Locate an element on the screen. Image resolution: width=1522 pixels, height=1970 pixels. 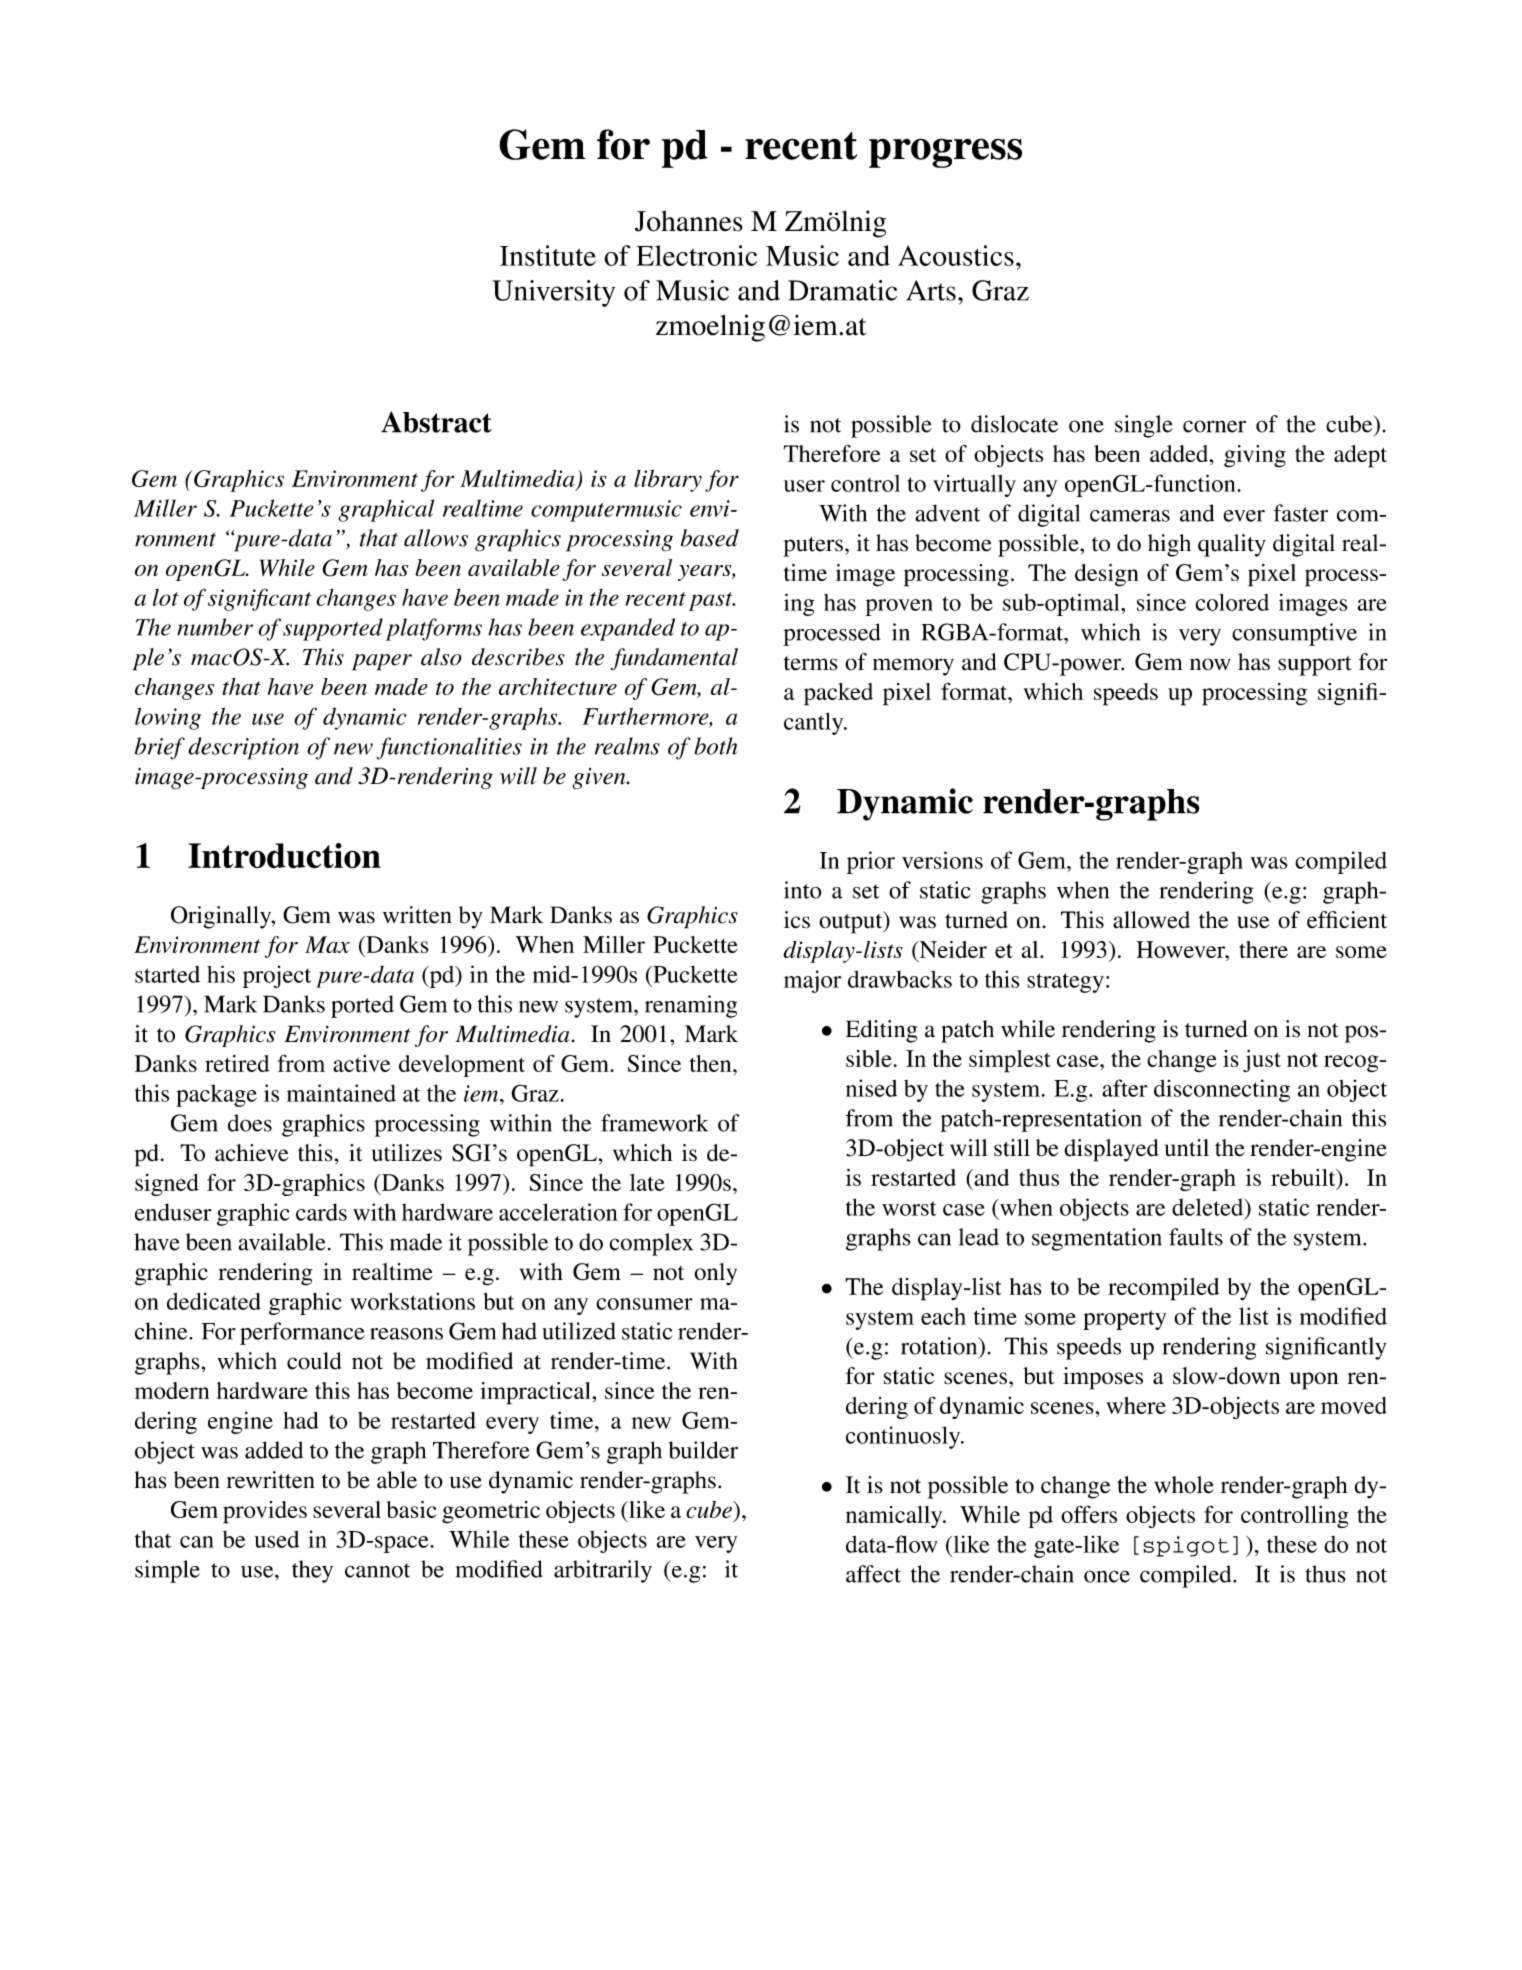
now is located at coordinates (1210, 664).
